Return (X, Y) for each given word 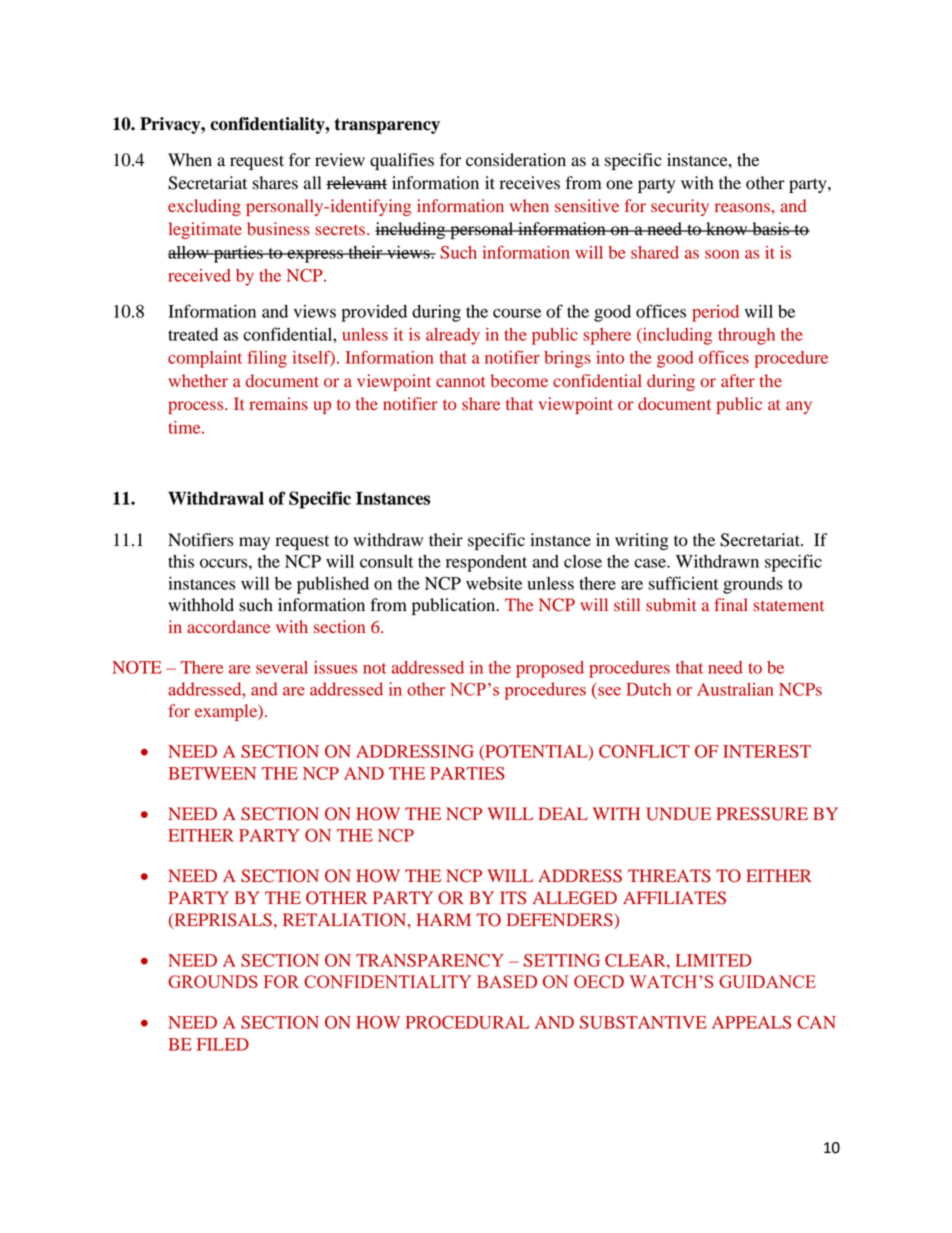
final (731, 604)
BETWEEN (212, 773)
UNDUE (678, 814)
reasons (743, 208)
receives (530, 183)
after (738, 380)
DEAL (563, 813)
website (494, 583)
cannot (460, 382)
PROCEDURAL (467, 1022)
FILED (223, 1044)
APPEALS (751, 1022)
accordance (228, 627)
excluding (204, 207)
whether (198, 380)
